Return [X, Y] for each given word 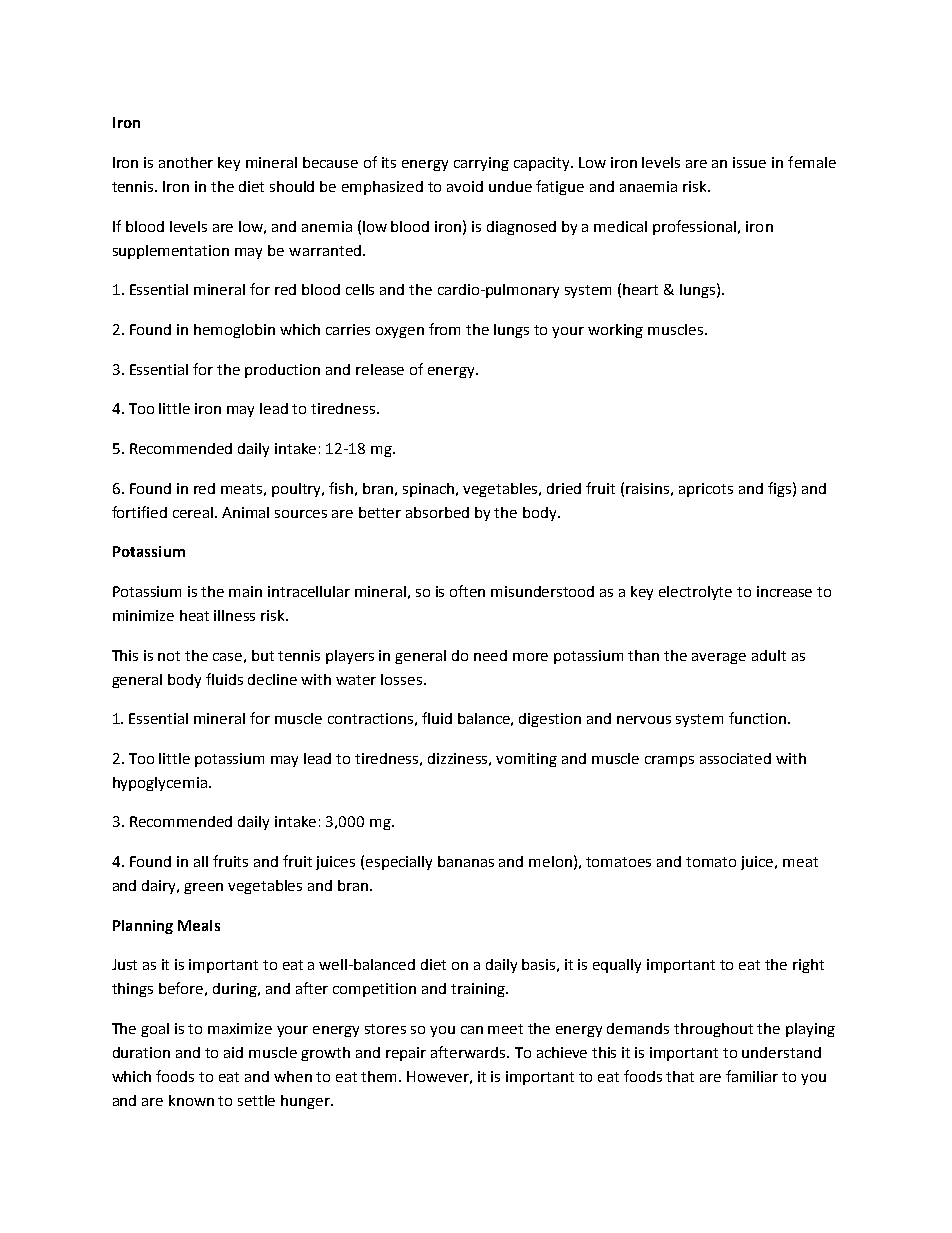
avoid [465, 186]
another [186, 162]
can [472, 1030]
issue [749, 162]
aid [233, 1052]
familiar [752, 1076]
